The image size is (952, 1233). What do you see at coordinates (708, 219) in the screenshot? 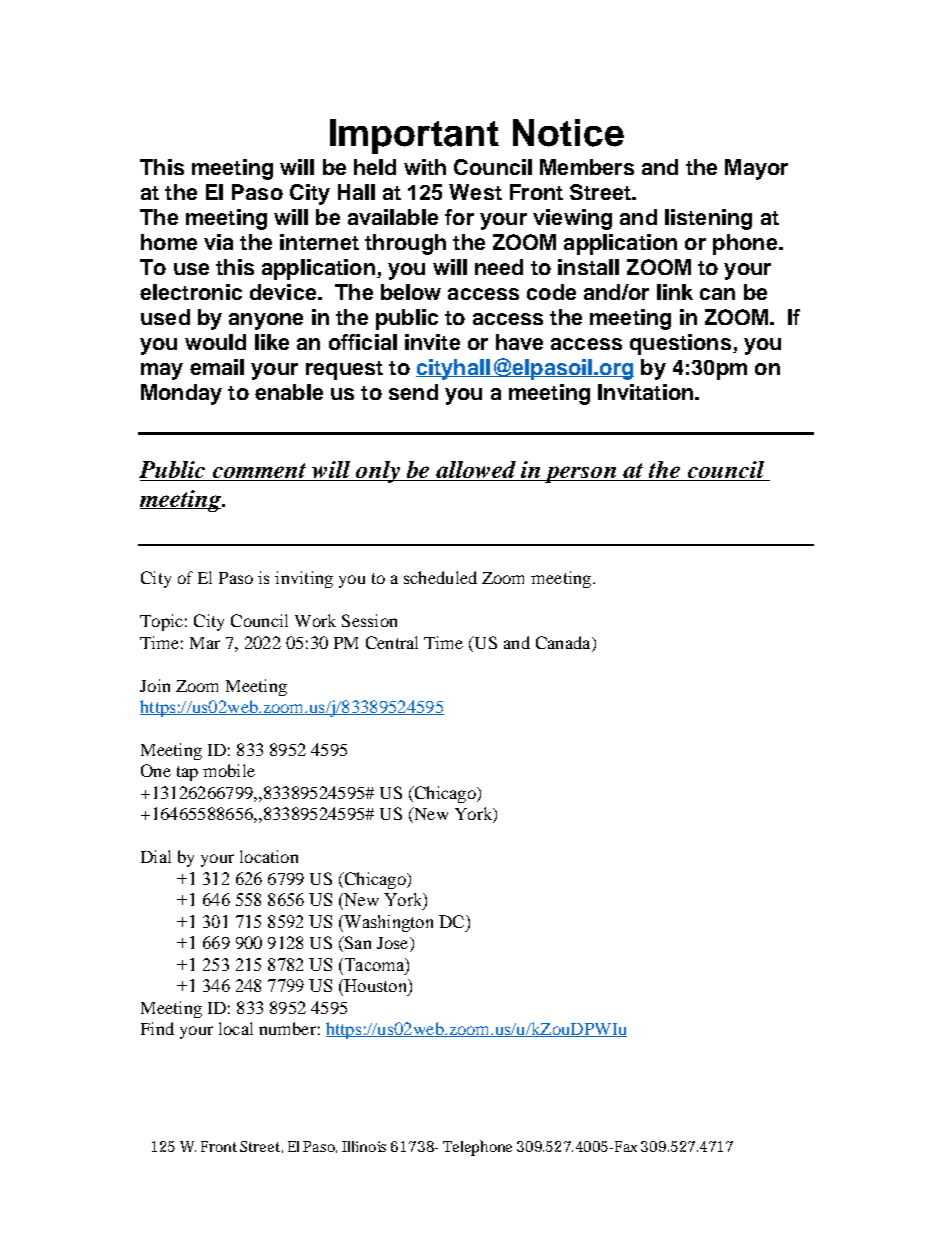
I see `listening` at bounding box center [708, 219].
